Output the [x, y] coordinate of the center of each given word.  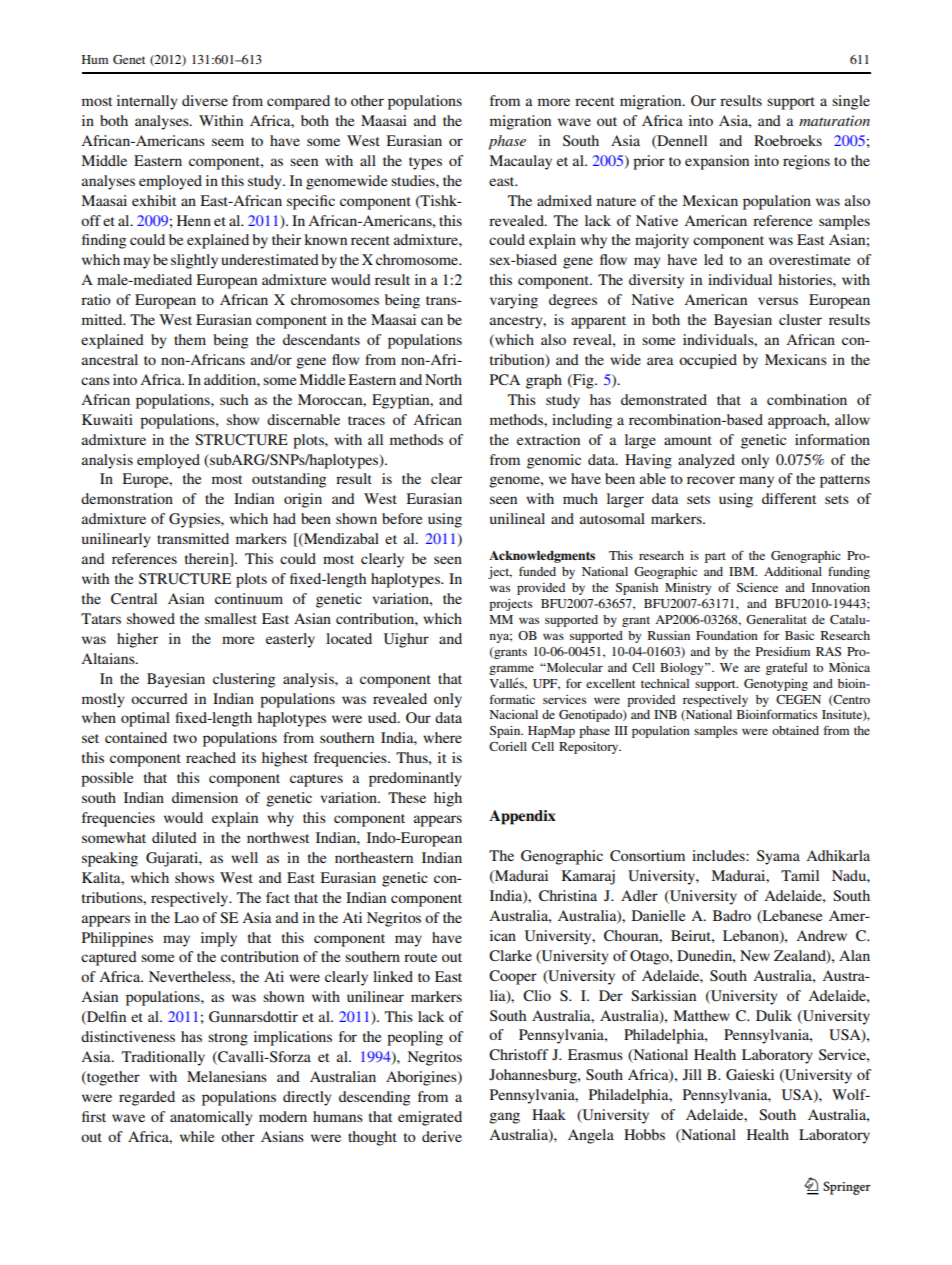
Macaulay [520, 162]
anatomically [211, 1118]
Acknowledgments [542, 557]
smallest [231, 618]
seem [228, 142]
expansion [717, 162]
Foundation [727, 635]
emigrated [430, 1118]
